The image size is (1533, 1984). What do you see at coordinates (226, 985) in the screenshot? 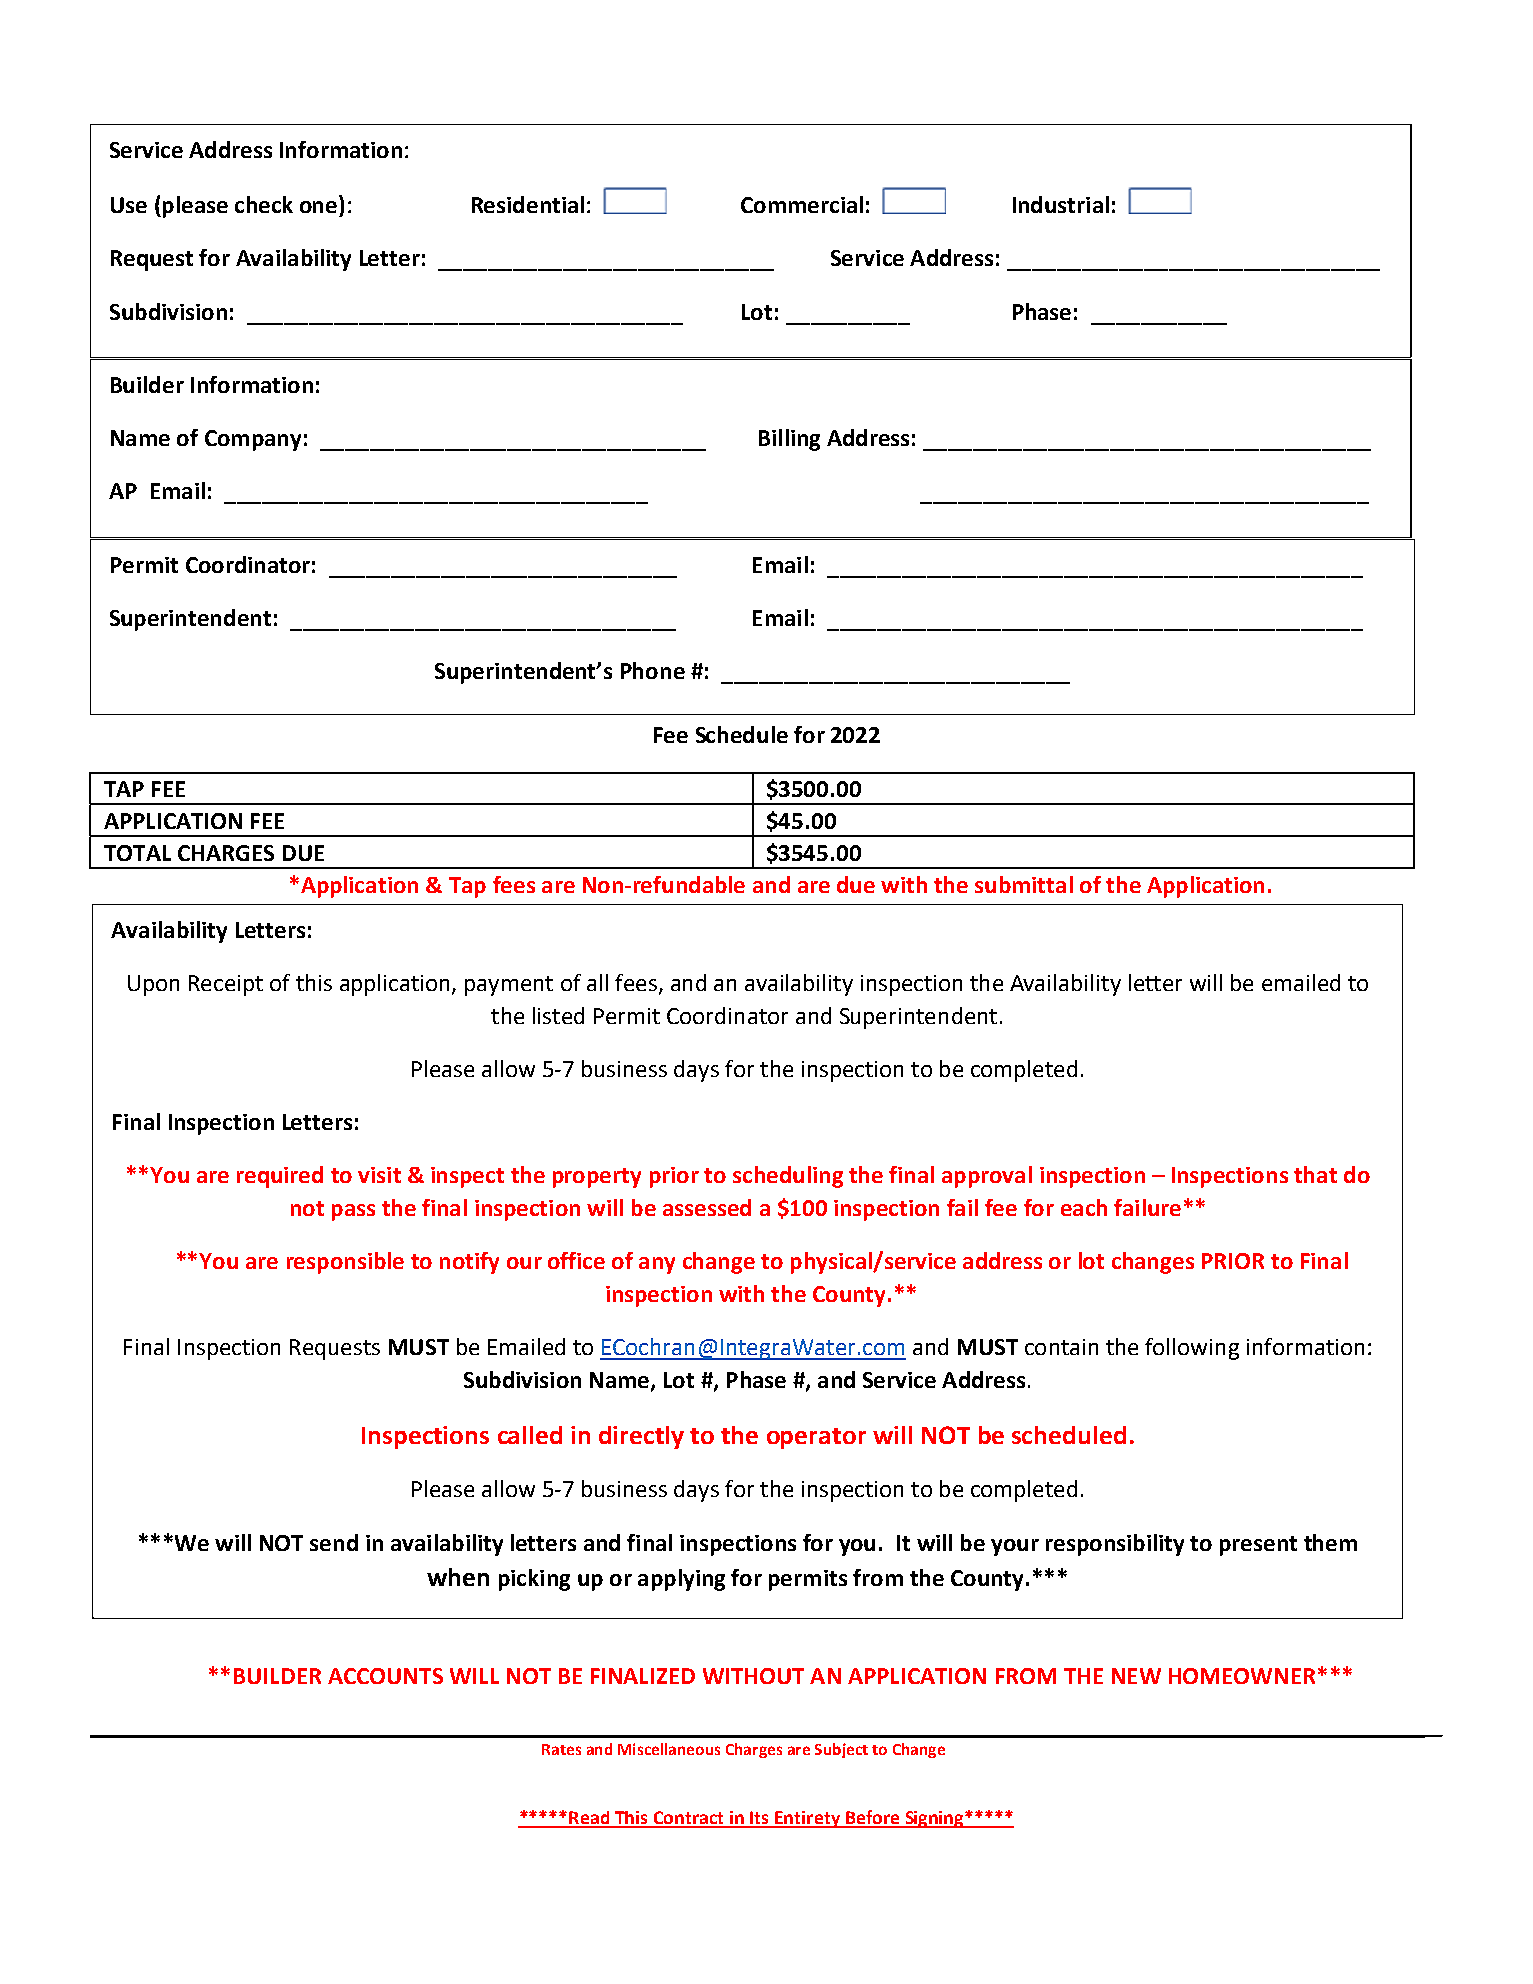
I see `Receipt` at bounding box center [226, 985].
